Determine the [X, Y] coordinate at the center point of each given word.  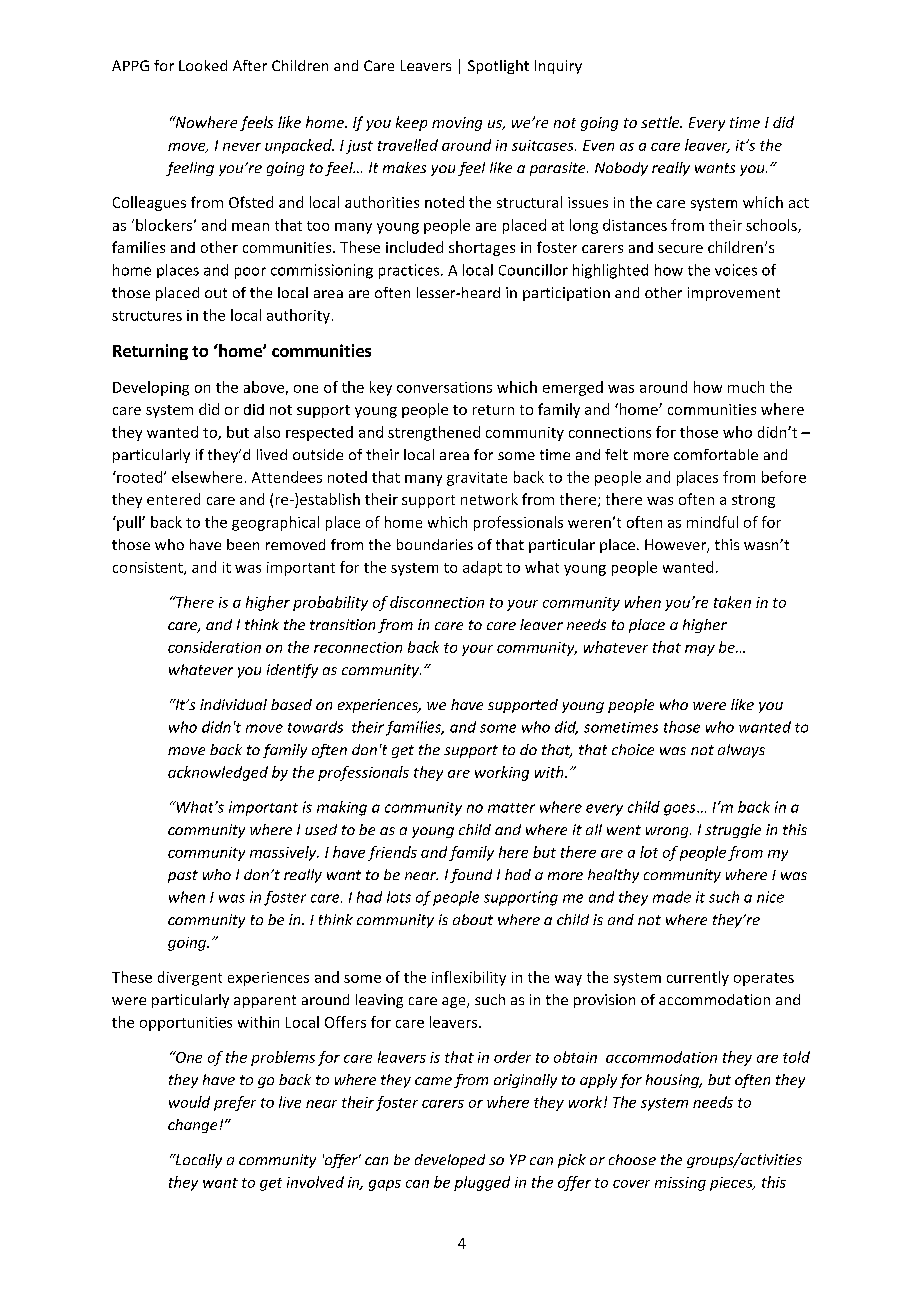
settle [661, 122]
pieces [732, 1184]
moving [457, 124]
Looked [203, 65]
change [192, 1126]
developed [450, 1161]
